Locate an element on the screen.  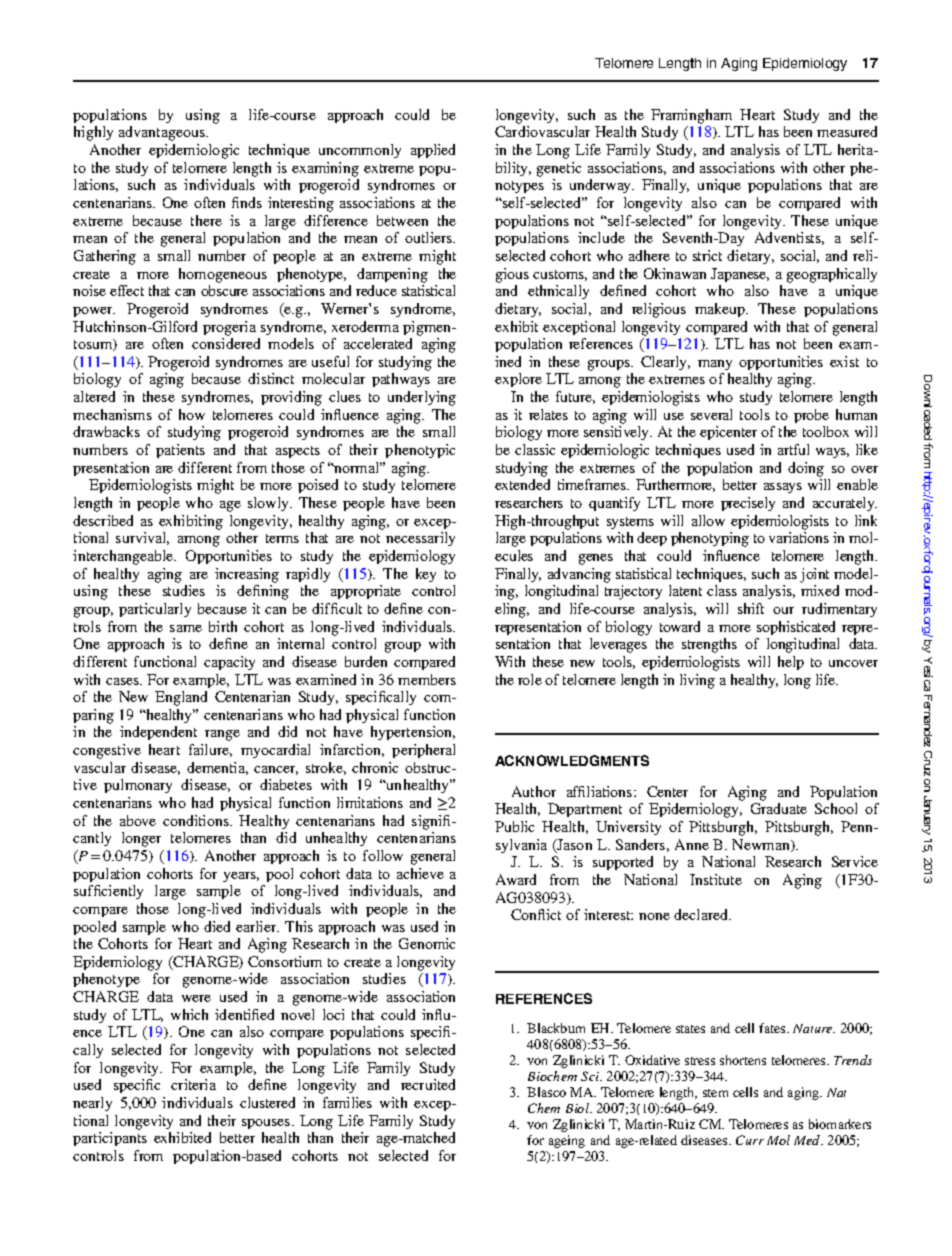
necessarily is located at coordinates (420, 539).
